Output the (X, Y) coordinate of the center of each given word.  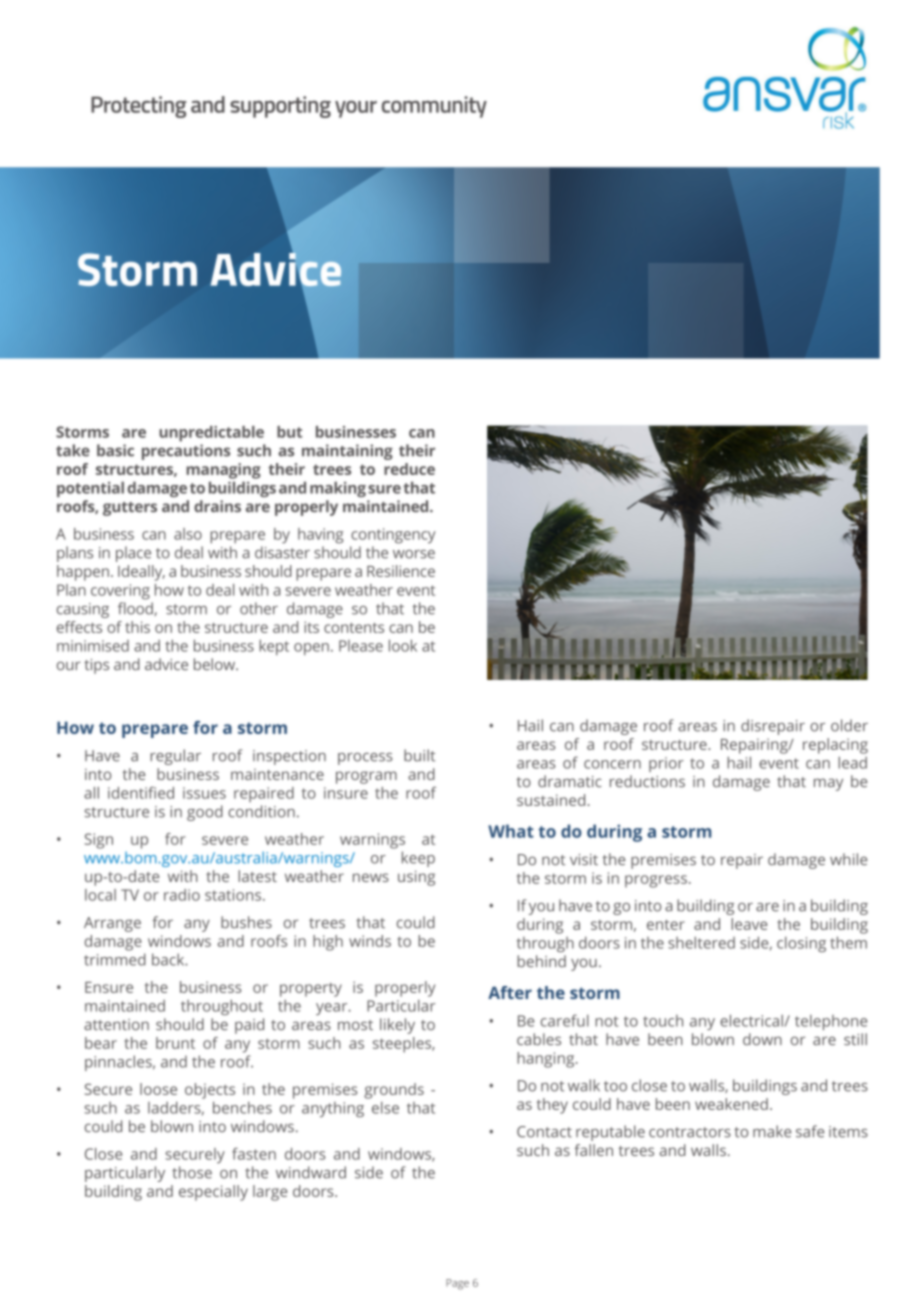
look (403, 645)
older (849, 725)
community (434, 107)
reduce (409, 469)
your (356, 109)
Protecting (139, 107)
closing (801, 944)
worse (414, 554)
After (510, 992)
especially (213, 1193)
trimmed (115, 959)
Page (457, 1284)
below (216, 664)
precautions (186, 452)
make (772, 1131)
